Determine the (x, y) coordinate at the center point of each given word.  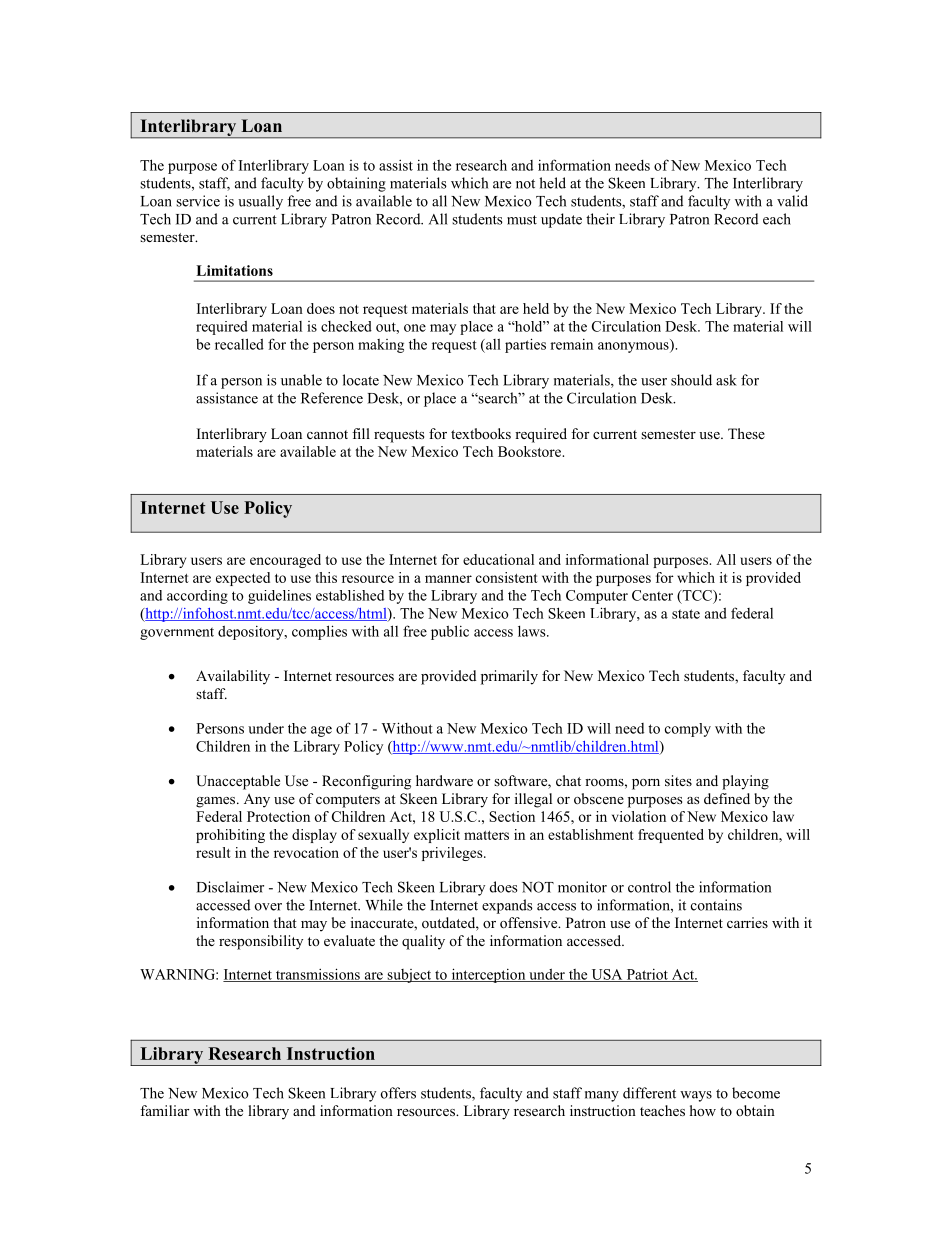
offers (398, 1093)
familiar (165, 1110)
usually (260, 202)
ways (696, 1096)
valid (792, 201)
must (522, 220)
